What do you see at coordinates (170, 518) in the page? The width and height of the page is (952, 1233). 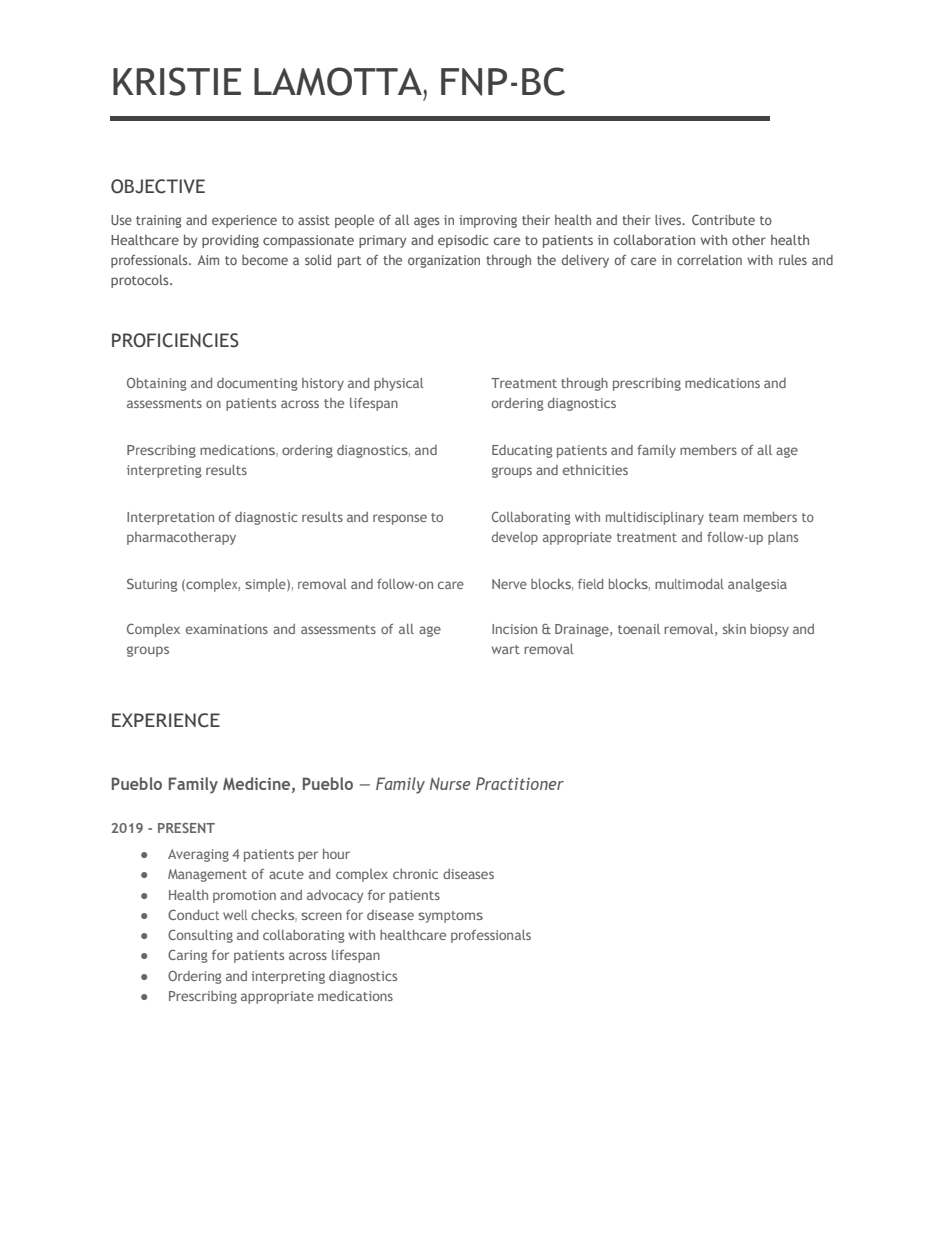 I see `Interpretation` at bounding box center [170, 518].
